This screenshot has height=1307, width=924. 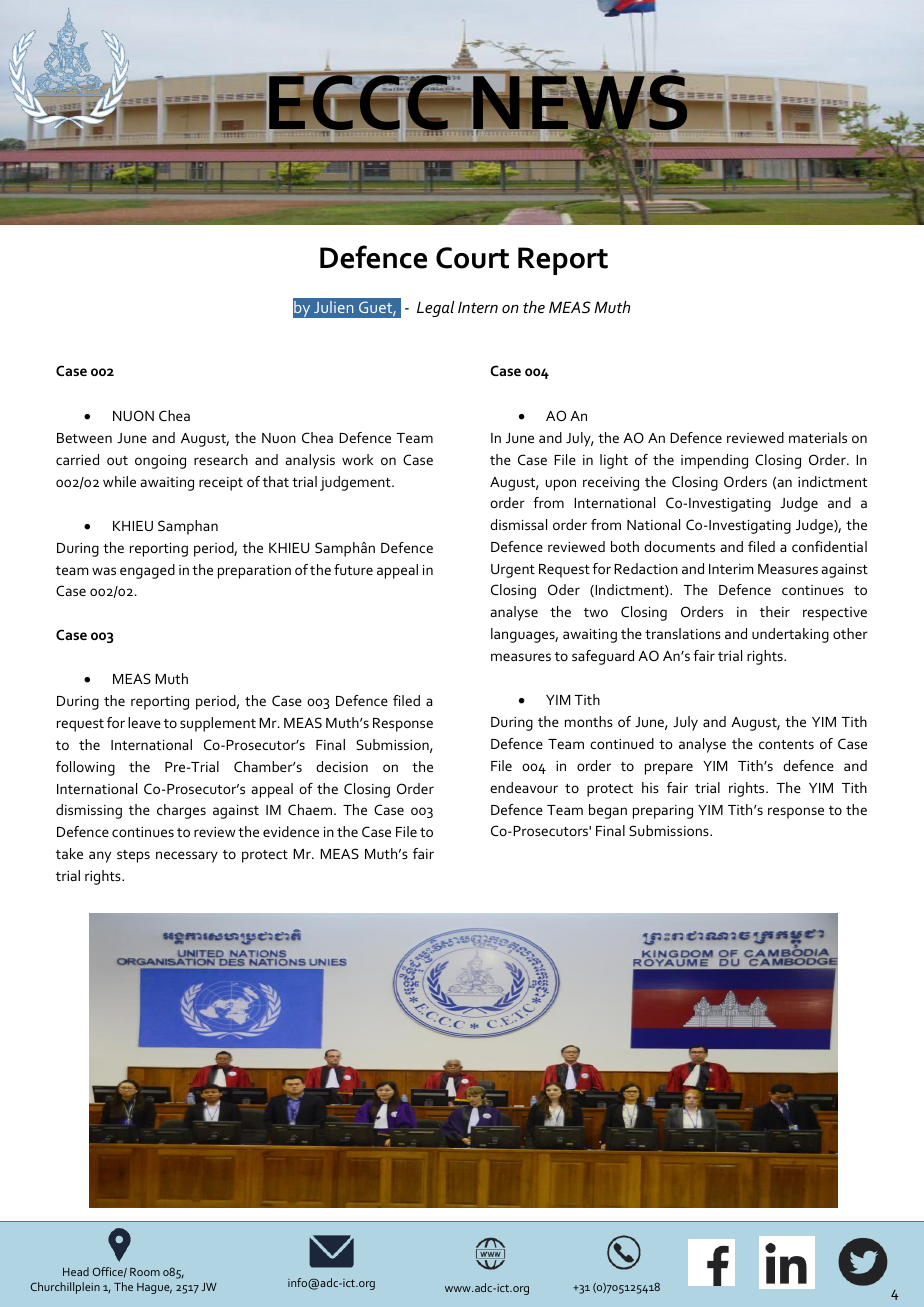 What do you see at coordinates (524, 787) in the screenshot?
I see `endeavour` at bounding box center [524, 787].
